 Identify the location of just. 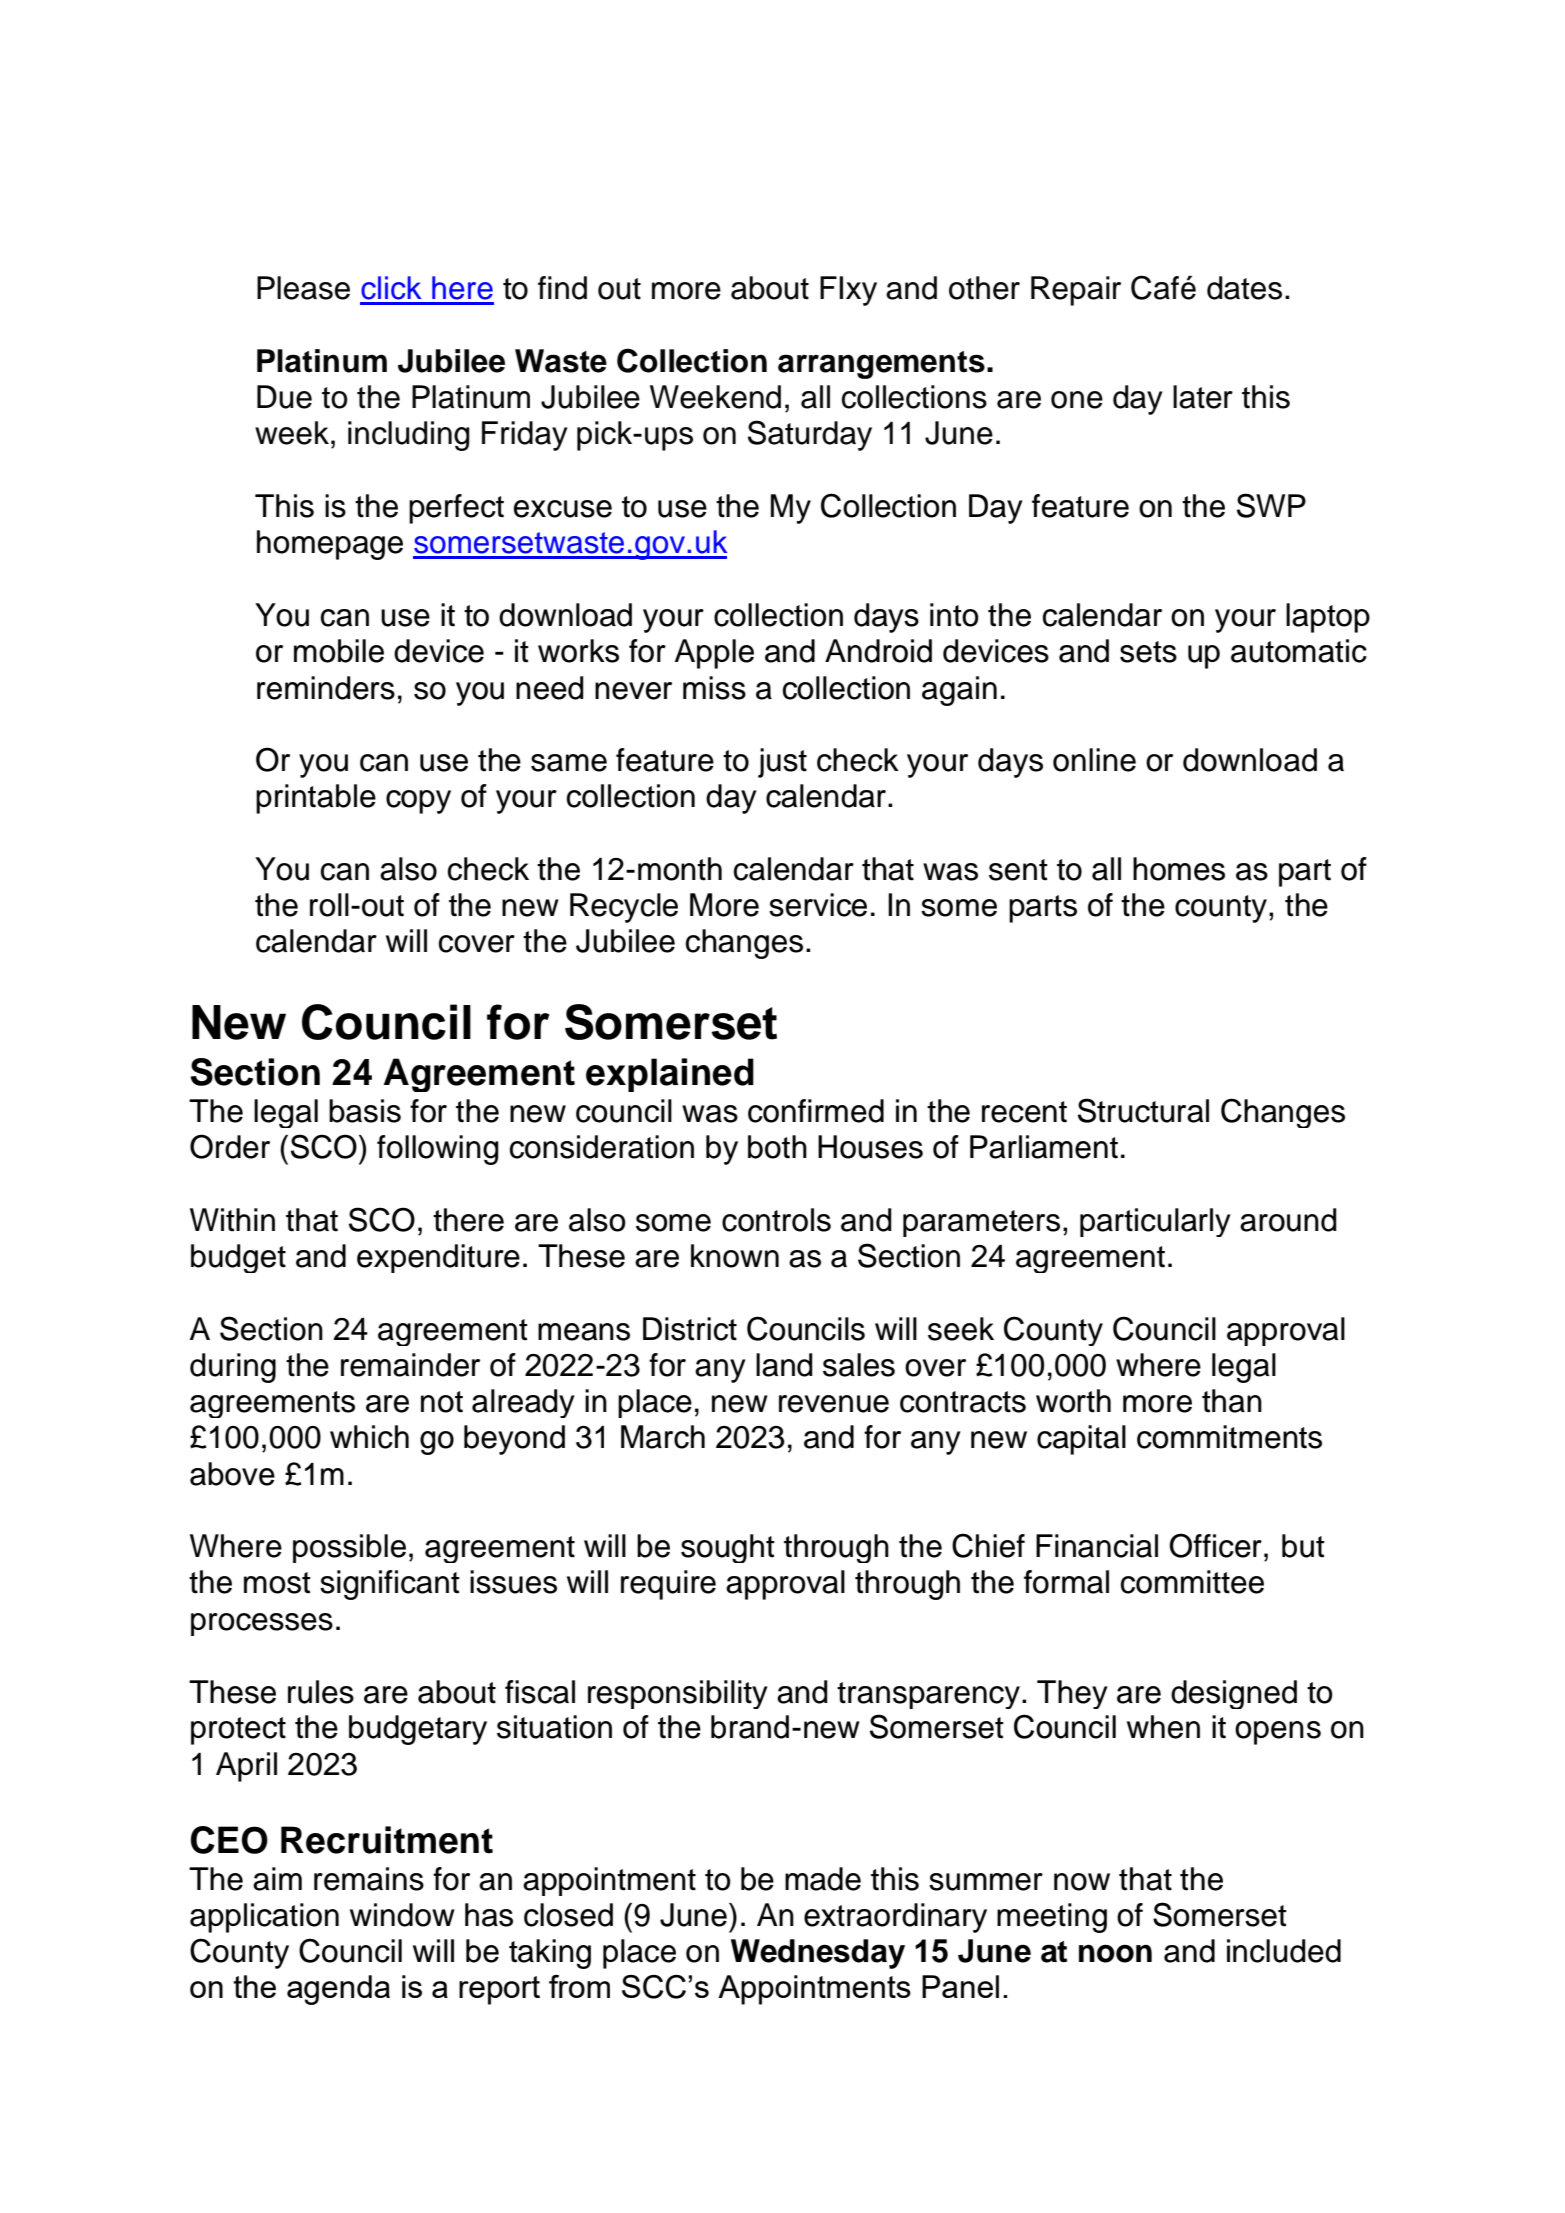
(782, 763).
